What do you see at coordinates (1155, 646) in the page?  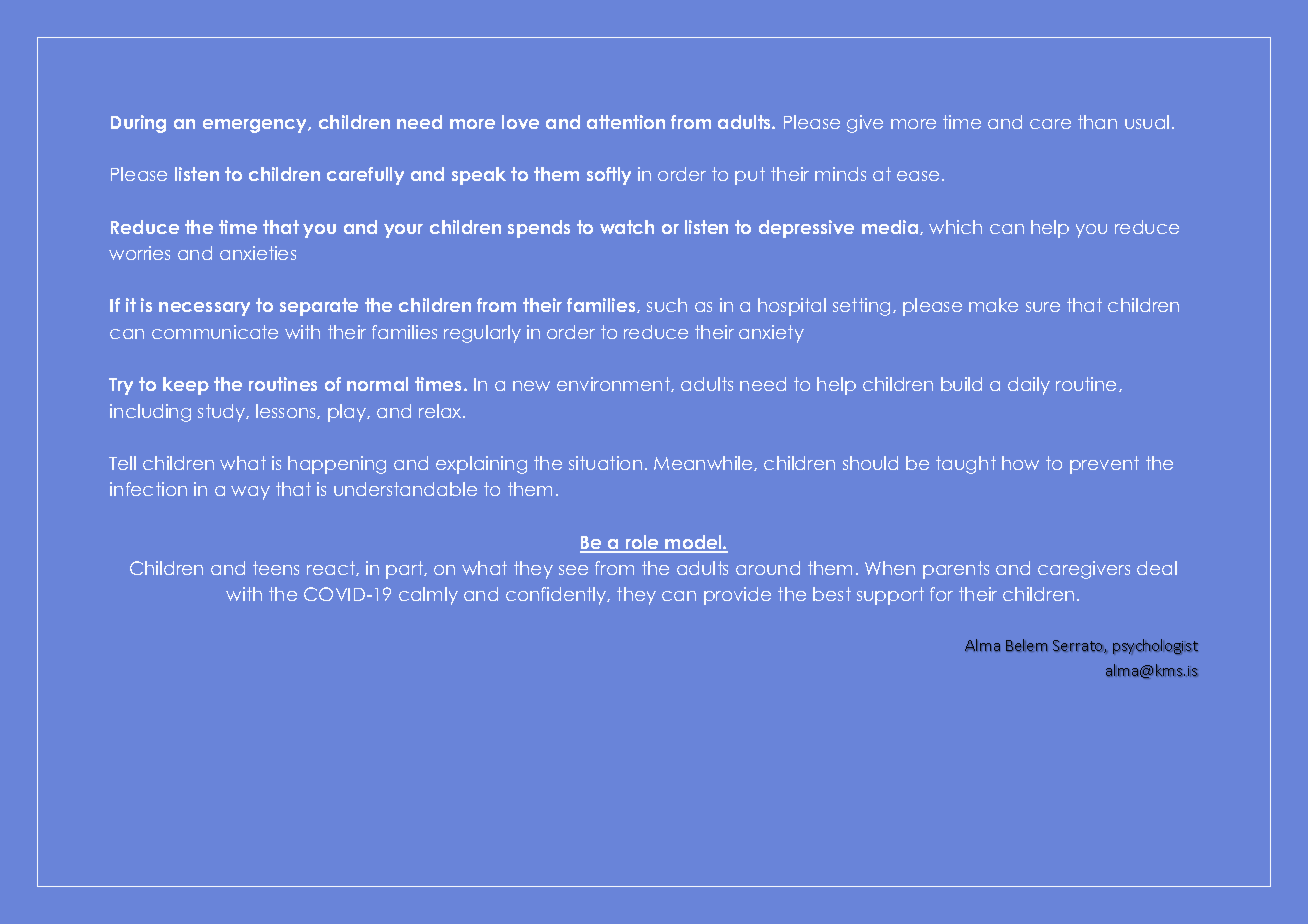 I see `psychologist` at bounding box center [1155, 646].
